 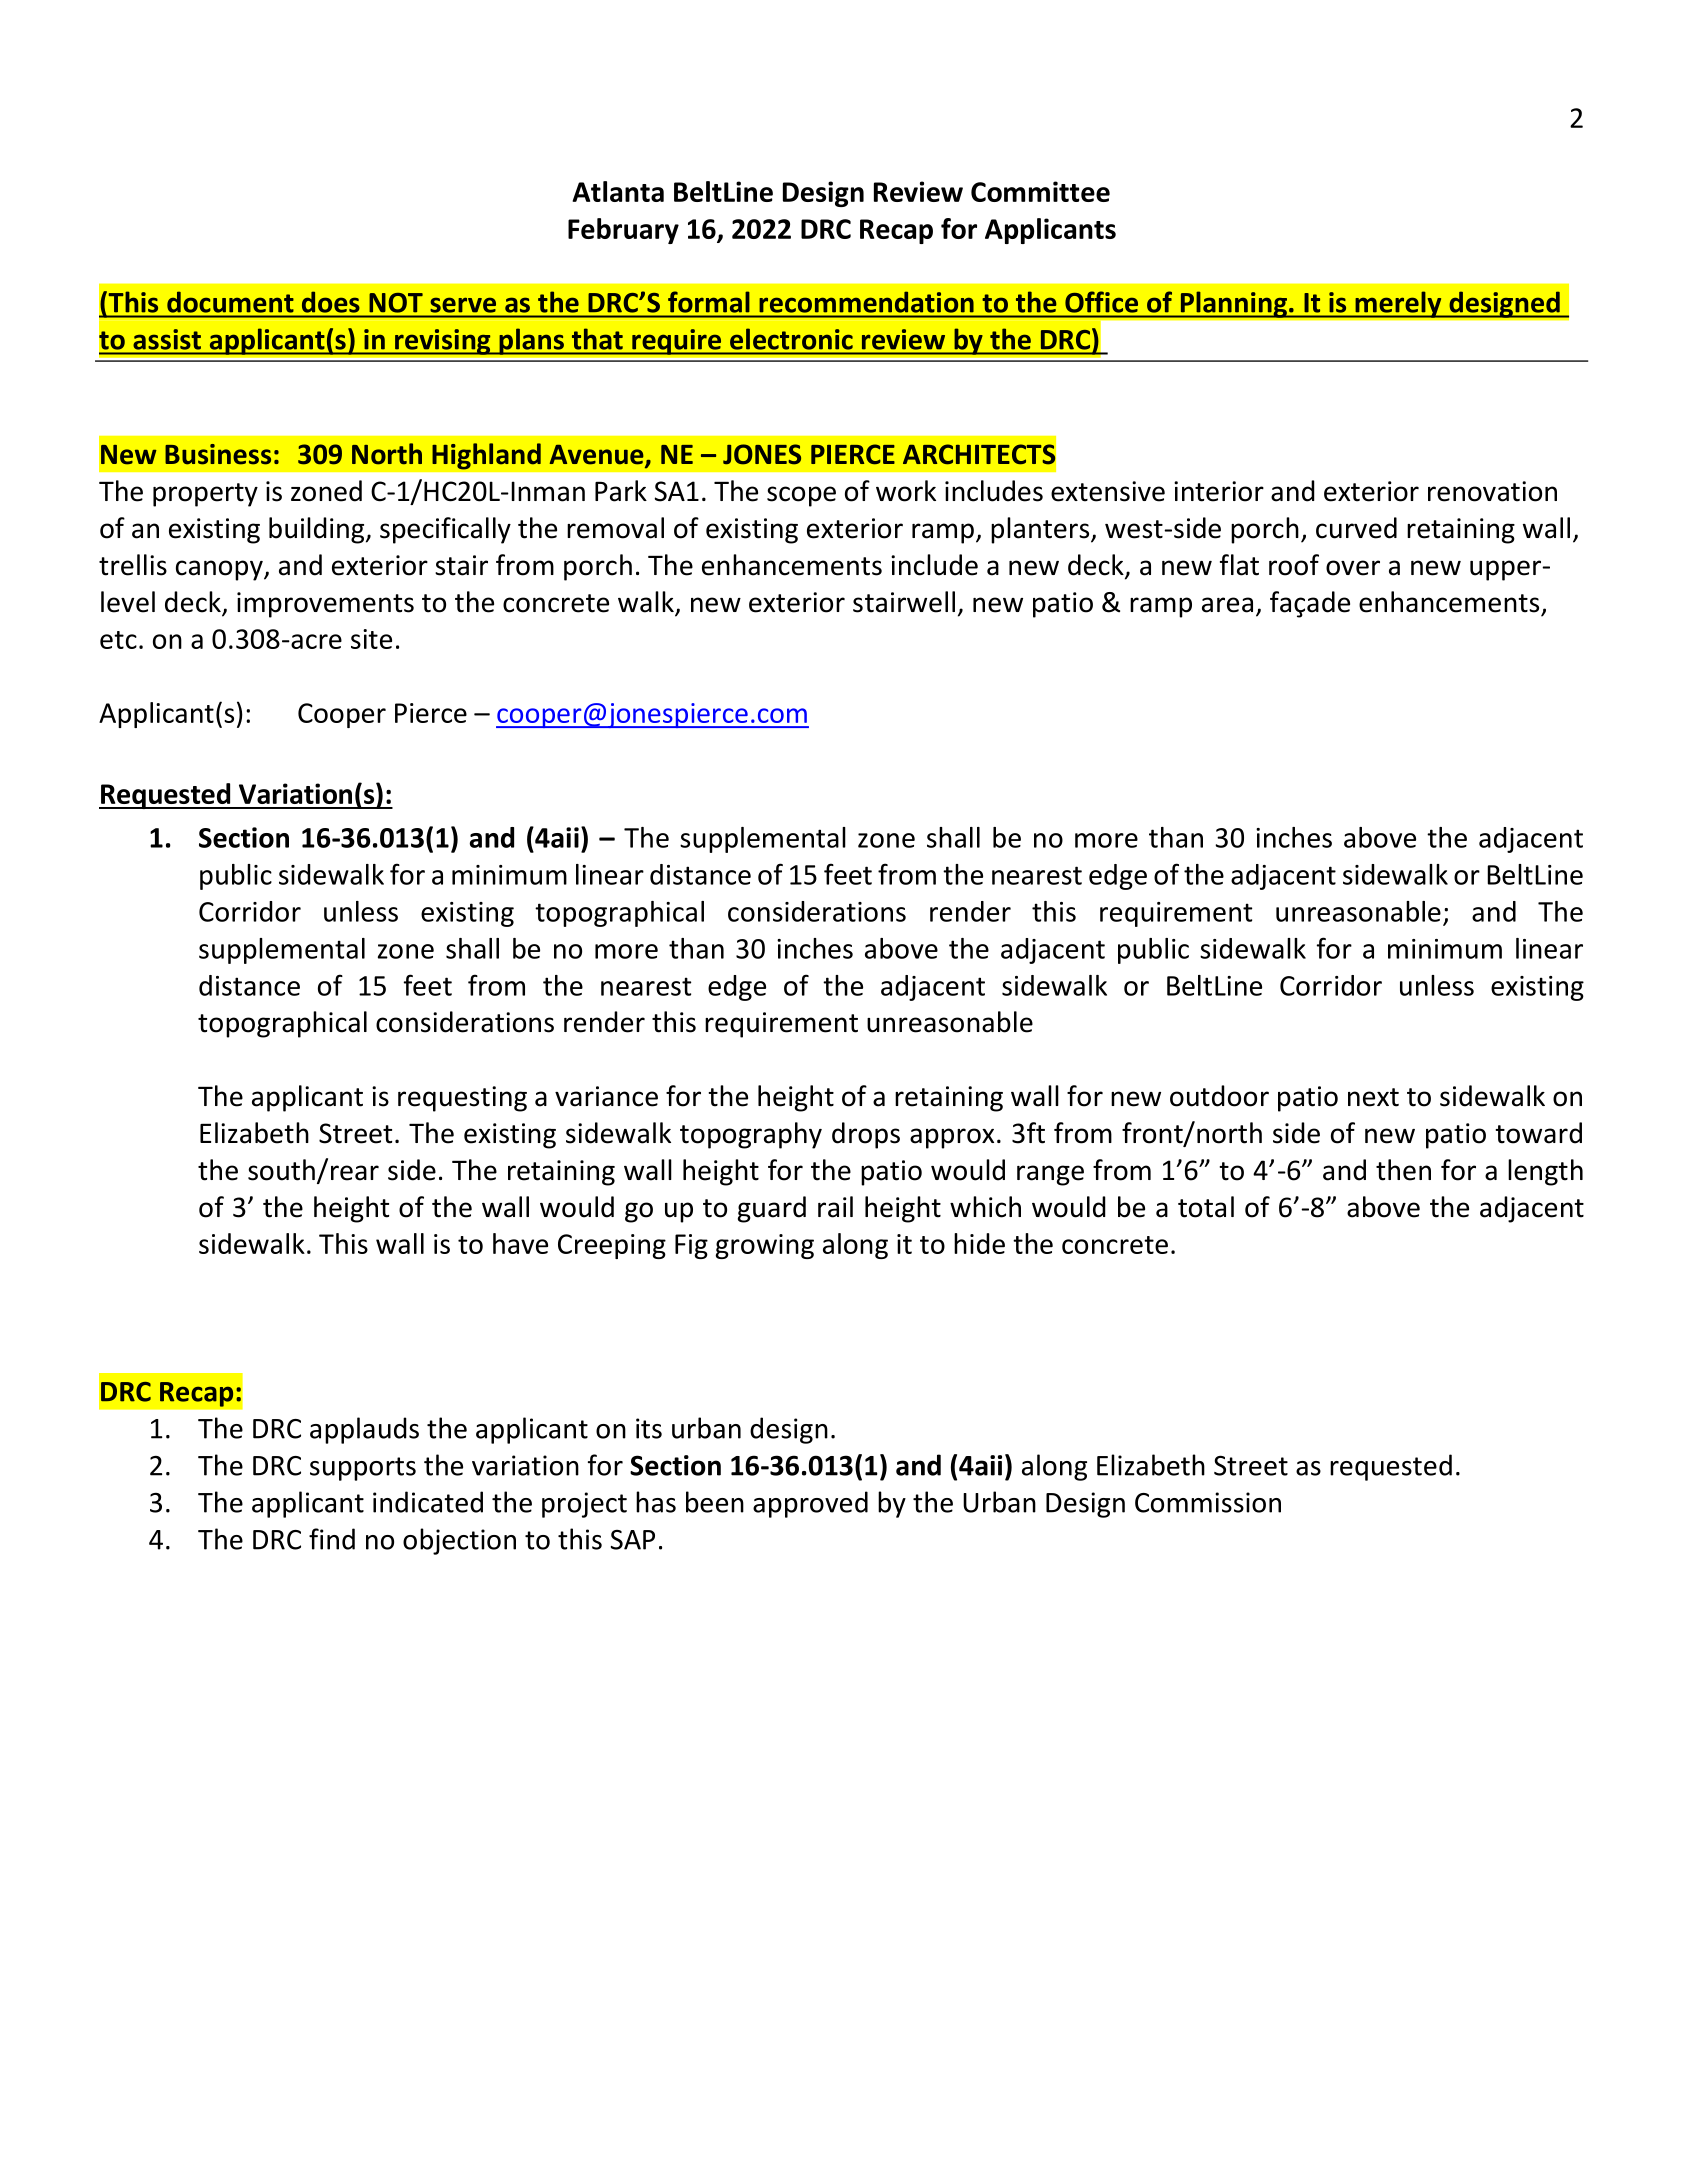 I want to click on does, so click(x=330, y=302).
